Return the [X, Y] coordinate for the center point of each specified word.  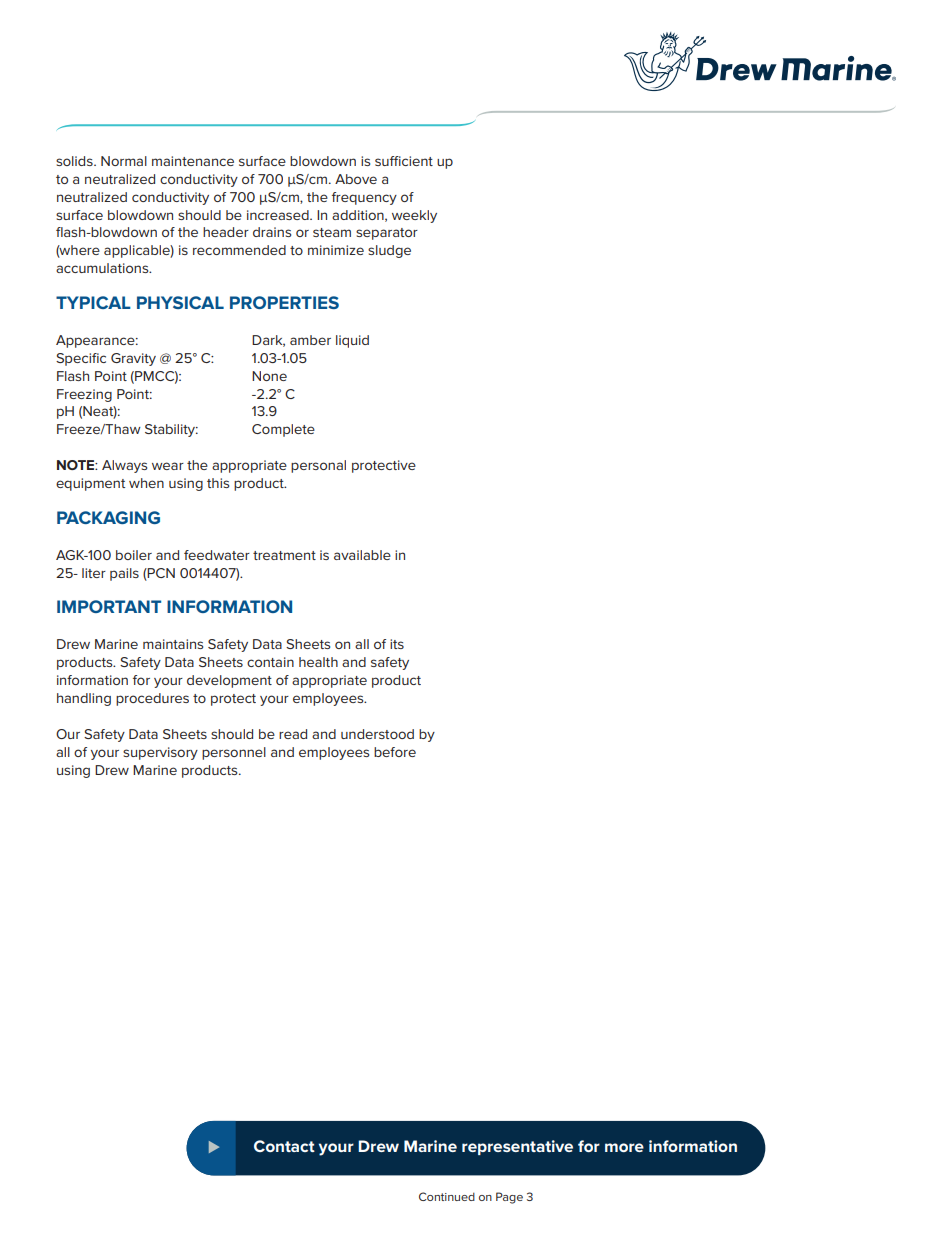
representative [517, 1147]
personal [318, 466]
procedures [152, 699]
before [395, 752]
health [318, 662]
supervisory [160, 753]
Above [356, 179]
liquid [352, 341]
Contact [284, 1146]
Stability [171, 430]
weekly [414, 216]
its [397, 644]
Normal [124, 161]
